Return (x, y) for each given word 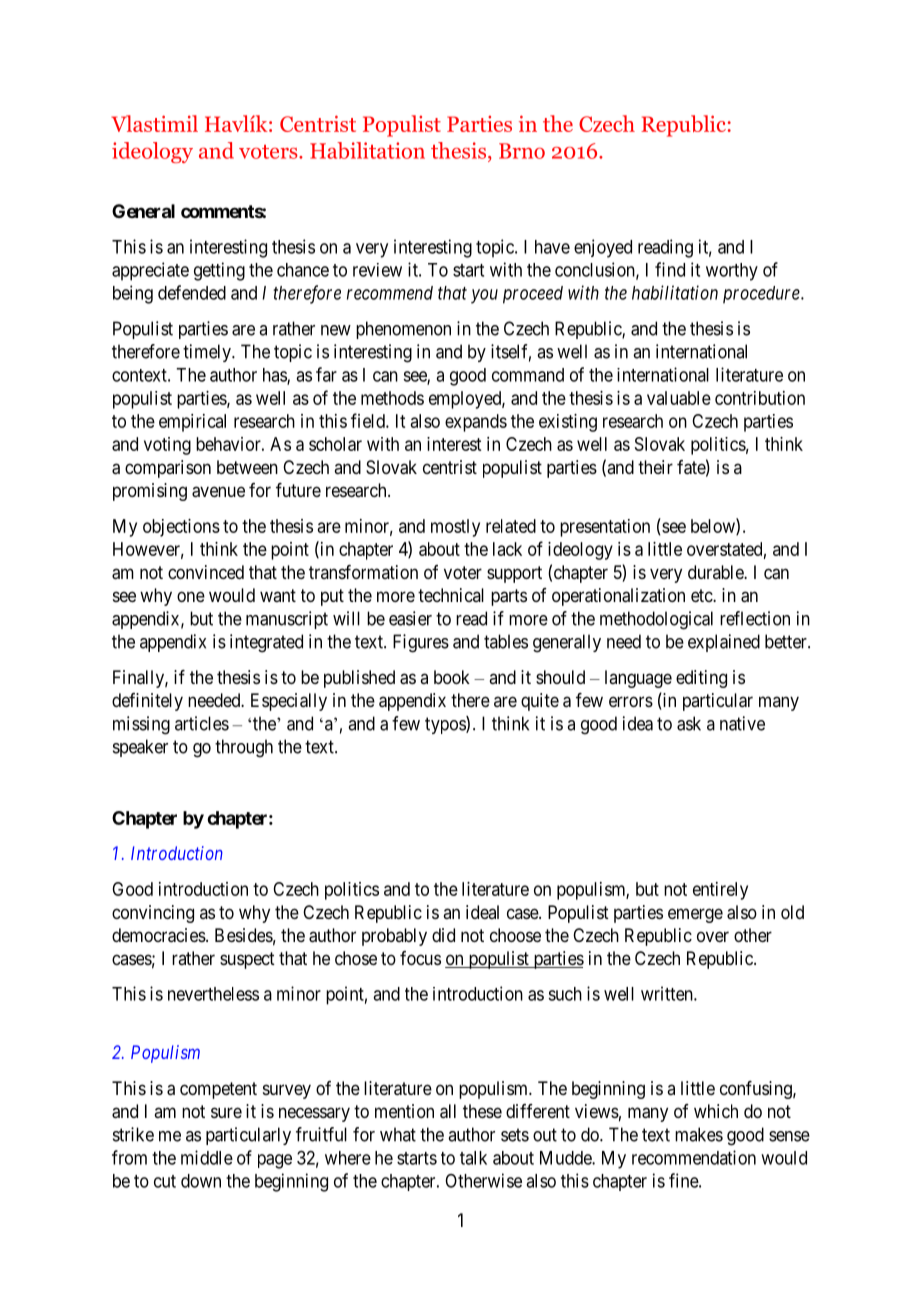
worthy (732, 272)
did (443, 935)
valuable (679, 398)
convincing (153, 914)
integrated (266, 643)
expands (476, 423)
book (452, 677)
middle (207, 1157)
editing (701, 679)
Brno (522, 151)
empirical (192, 423)
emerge (695, 915)
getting (219, 271)
